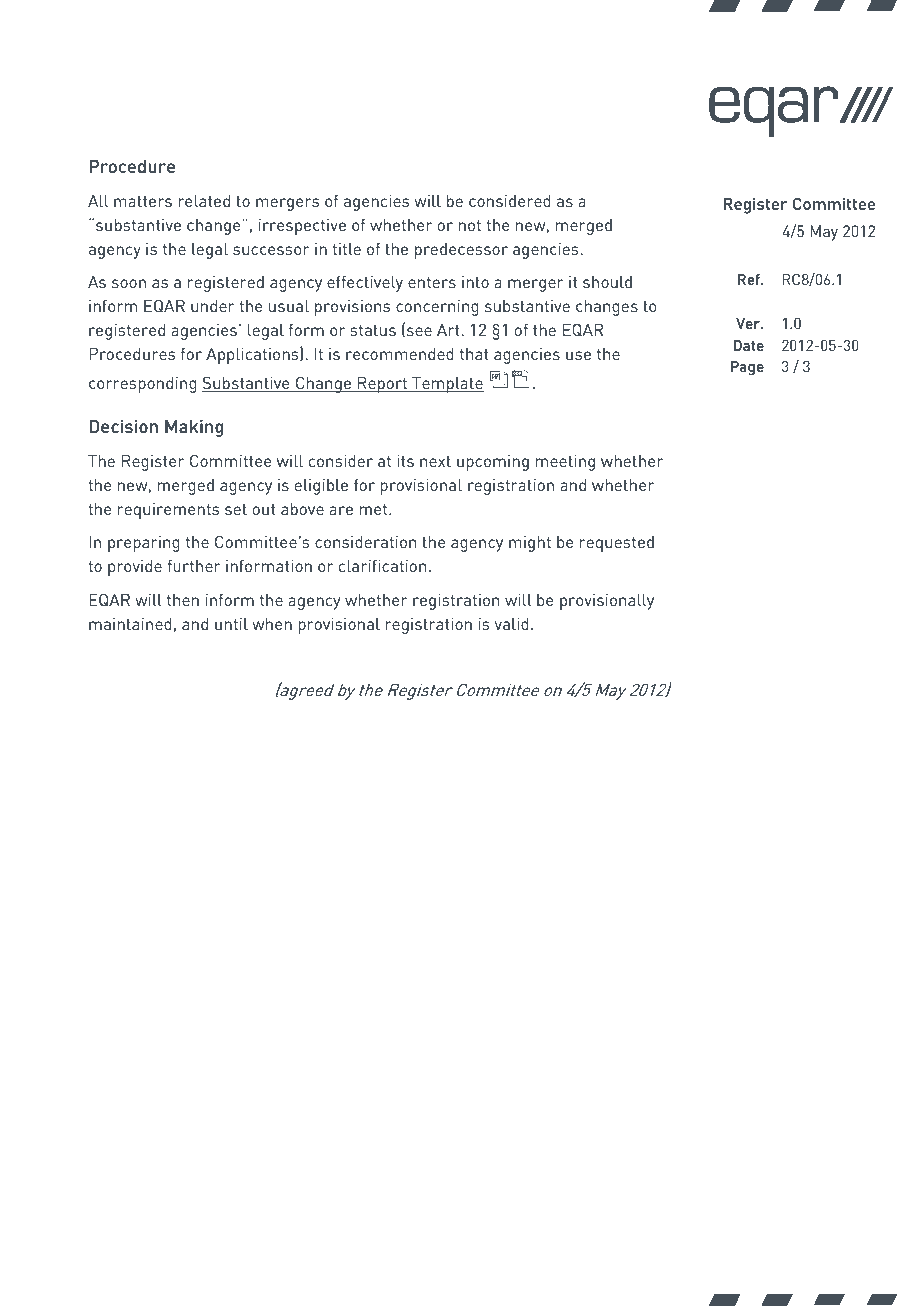 The image size is (924, 1308). What do you see at coordinates (750, 279) in the screenshot?
I see `Ref` at bounding box center [750, 279].
